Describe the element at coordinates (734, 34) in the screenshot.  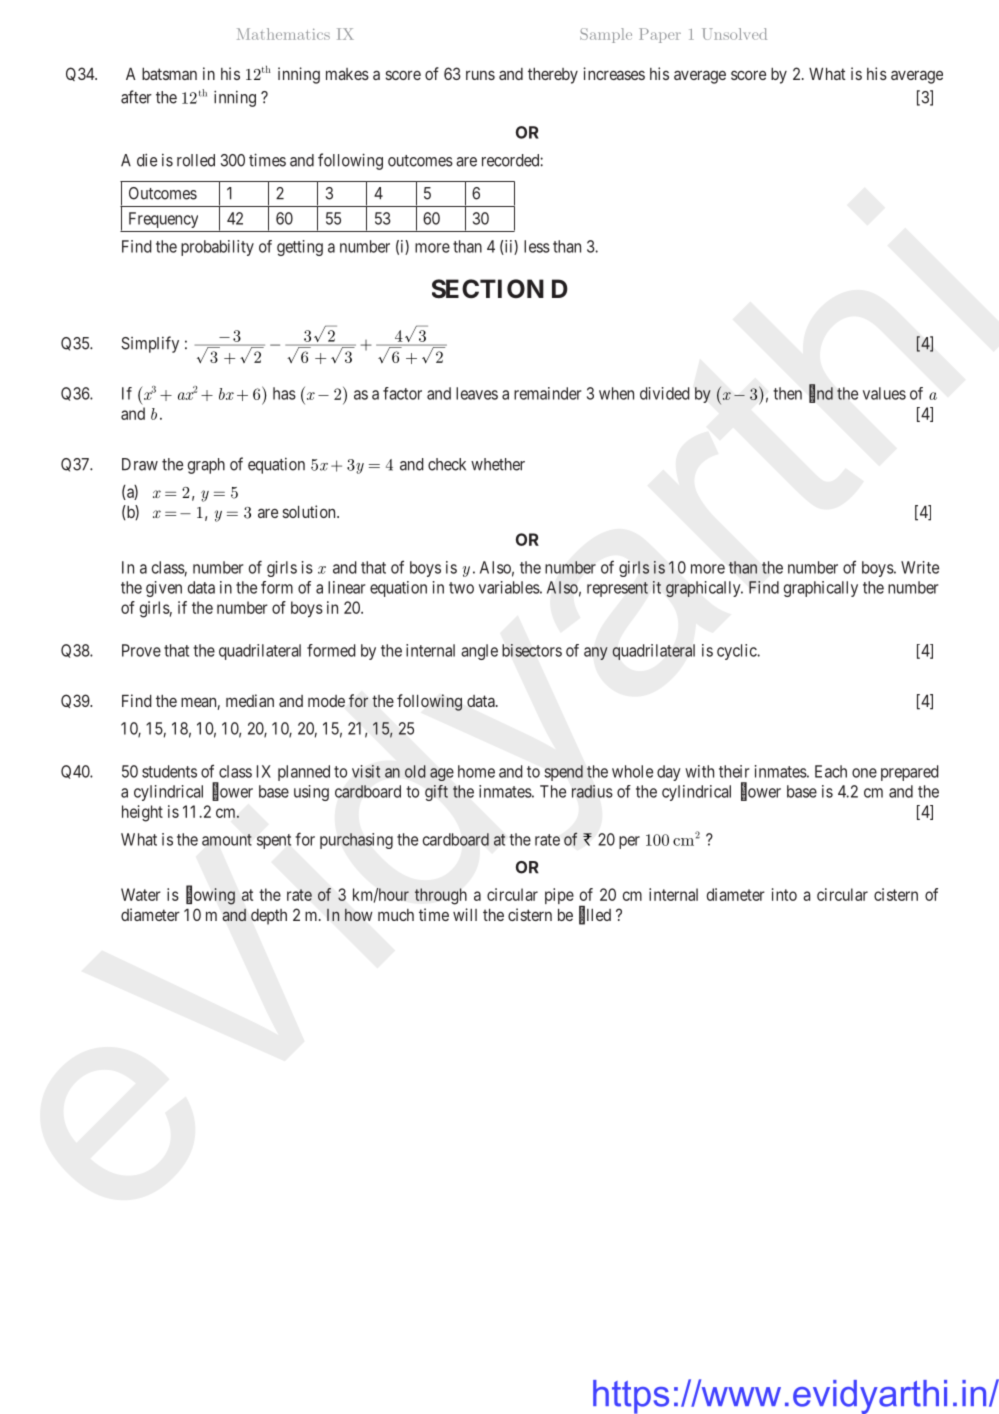
I see `Unsolved` at that location.
